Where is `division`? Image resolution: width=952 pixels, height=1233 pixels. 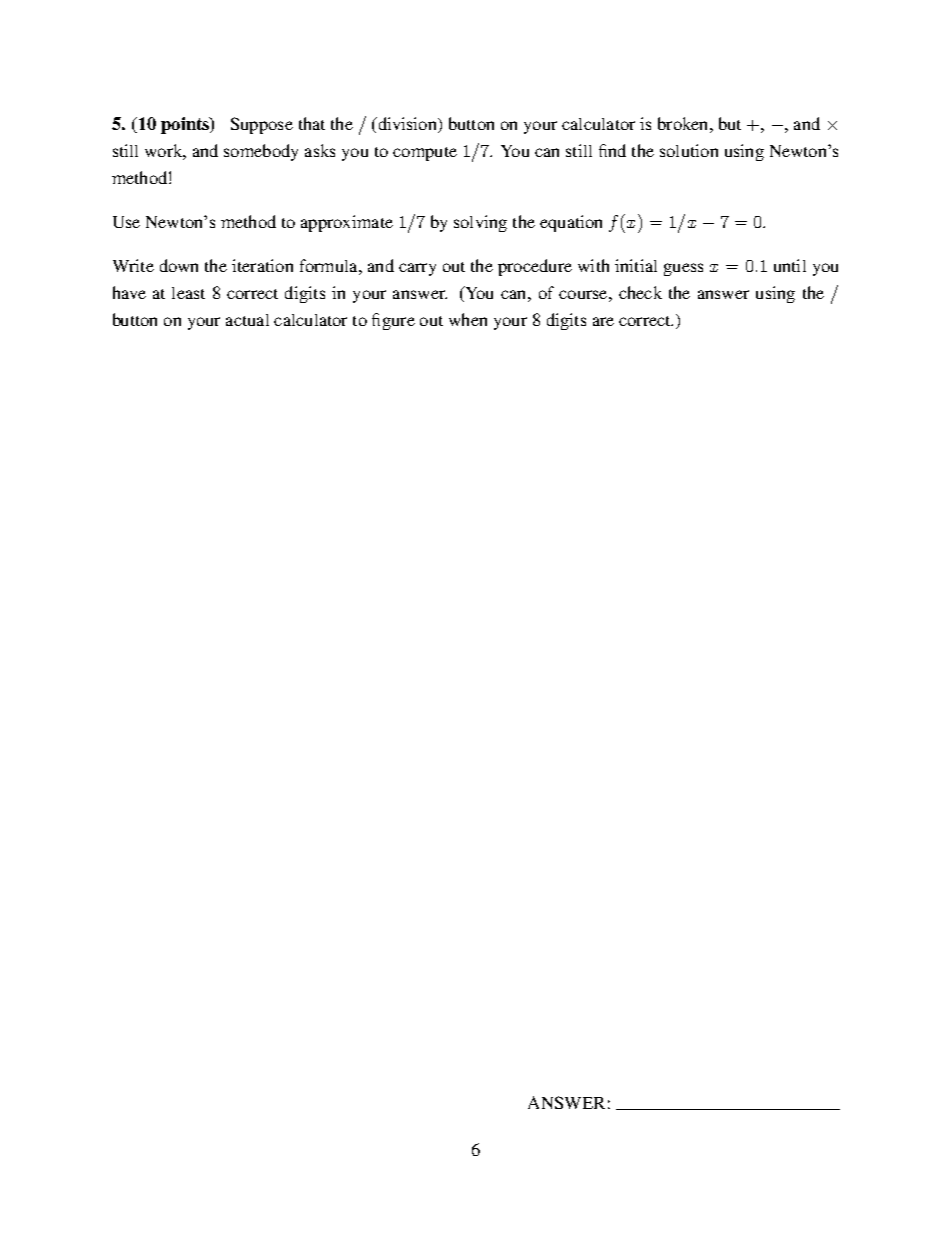
division is located at coordinates (408, 125).
